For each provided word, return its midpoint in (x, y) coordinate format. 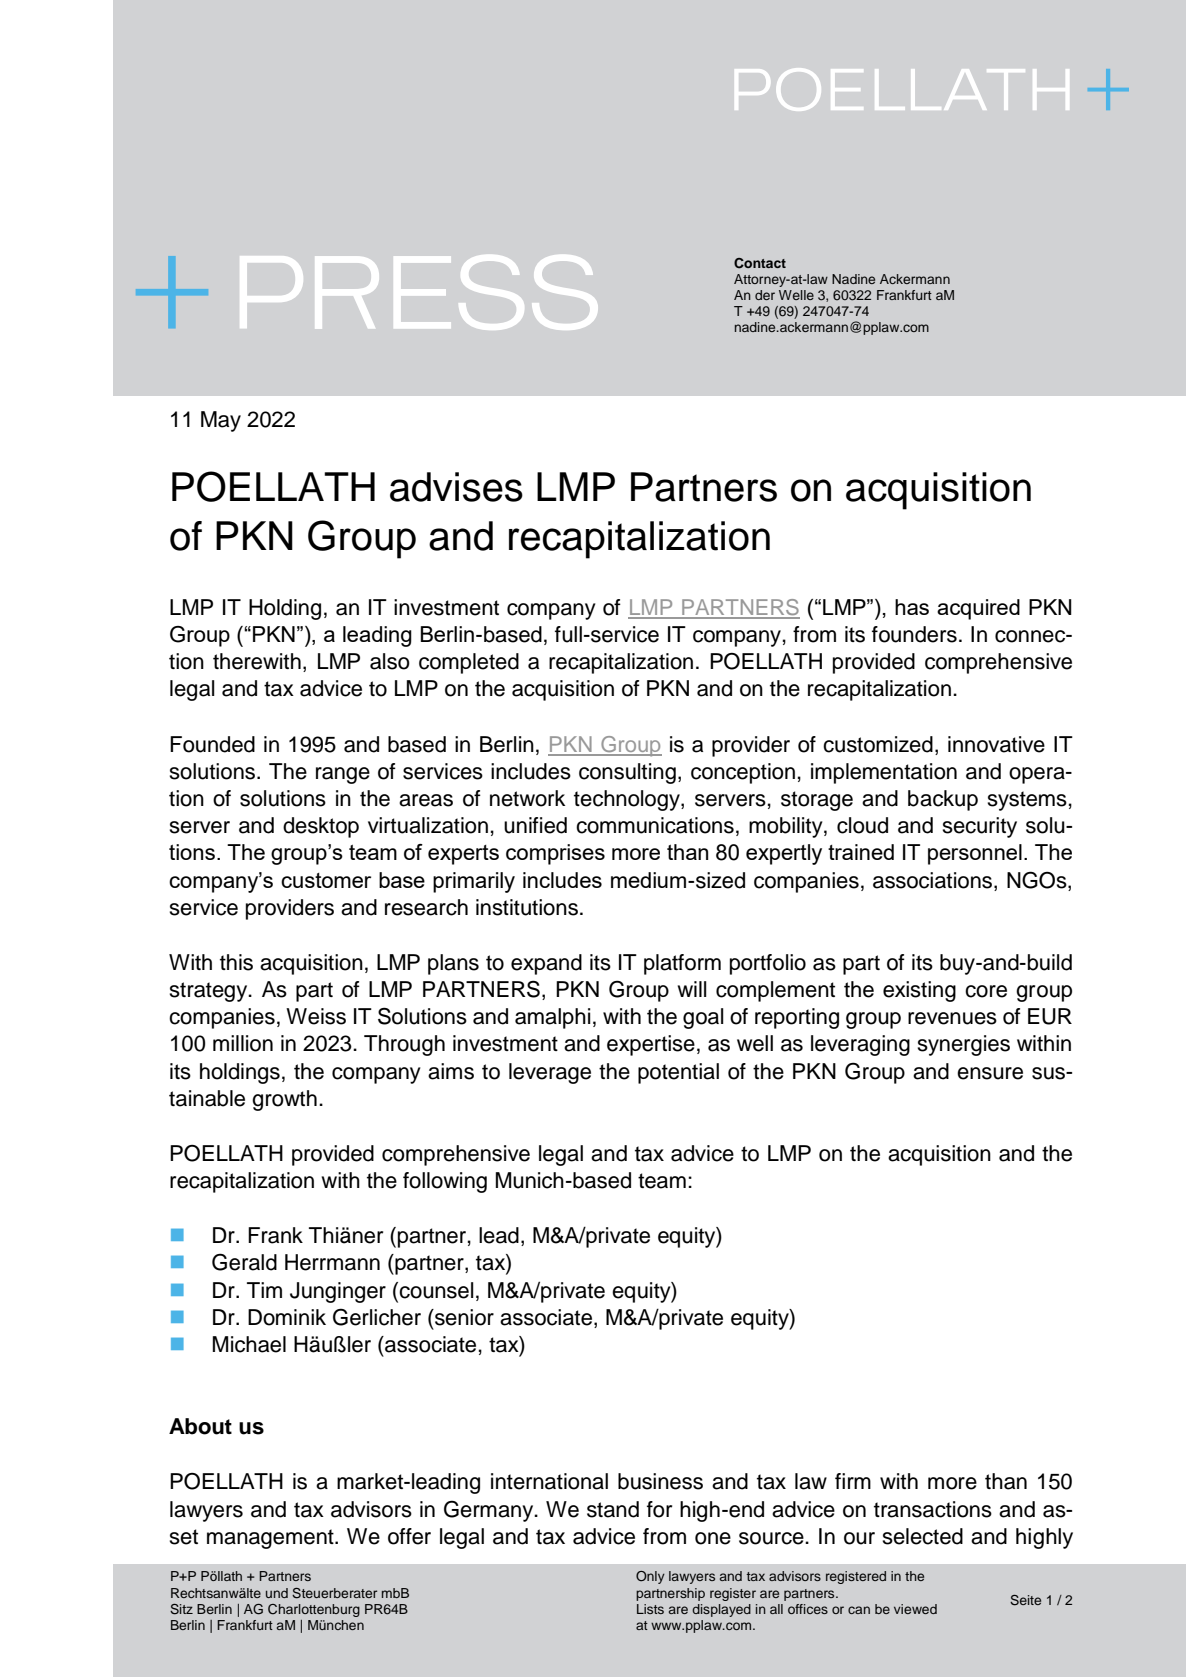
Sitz (181, 1609)
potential (678, 1073)
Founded (212, 744)
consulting (627, 773)
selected (922, 1536)
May (221, 421)
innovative (996, 744)
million (243, 1043)
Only (650, 1577)
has (912, 607)
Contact (760, 263)
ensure (990, 1073)
